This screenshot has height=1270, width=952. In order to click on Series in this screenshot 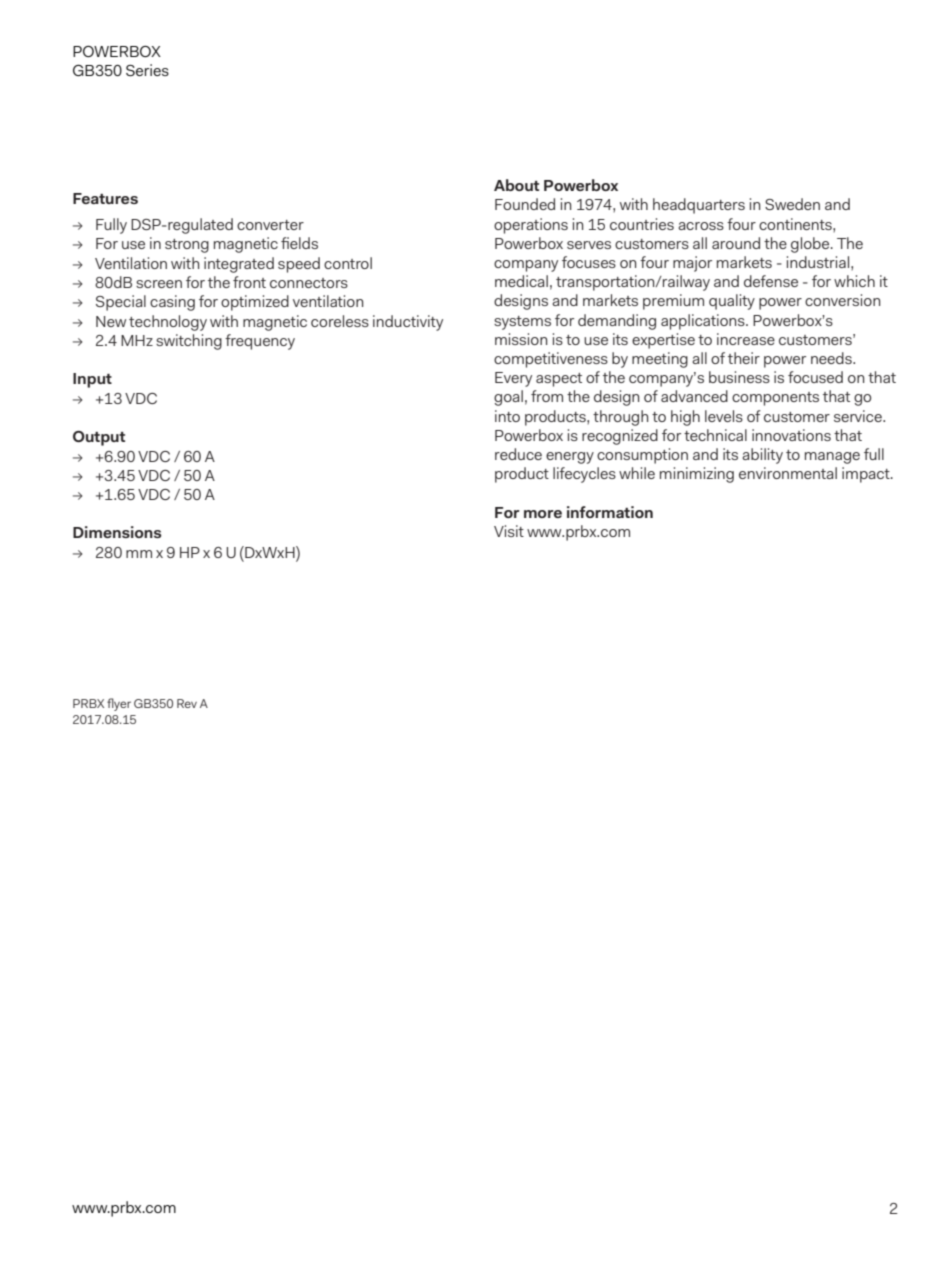, I will do `click(147, 70)`.
